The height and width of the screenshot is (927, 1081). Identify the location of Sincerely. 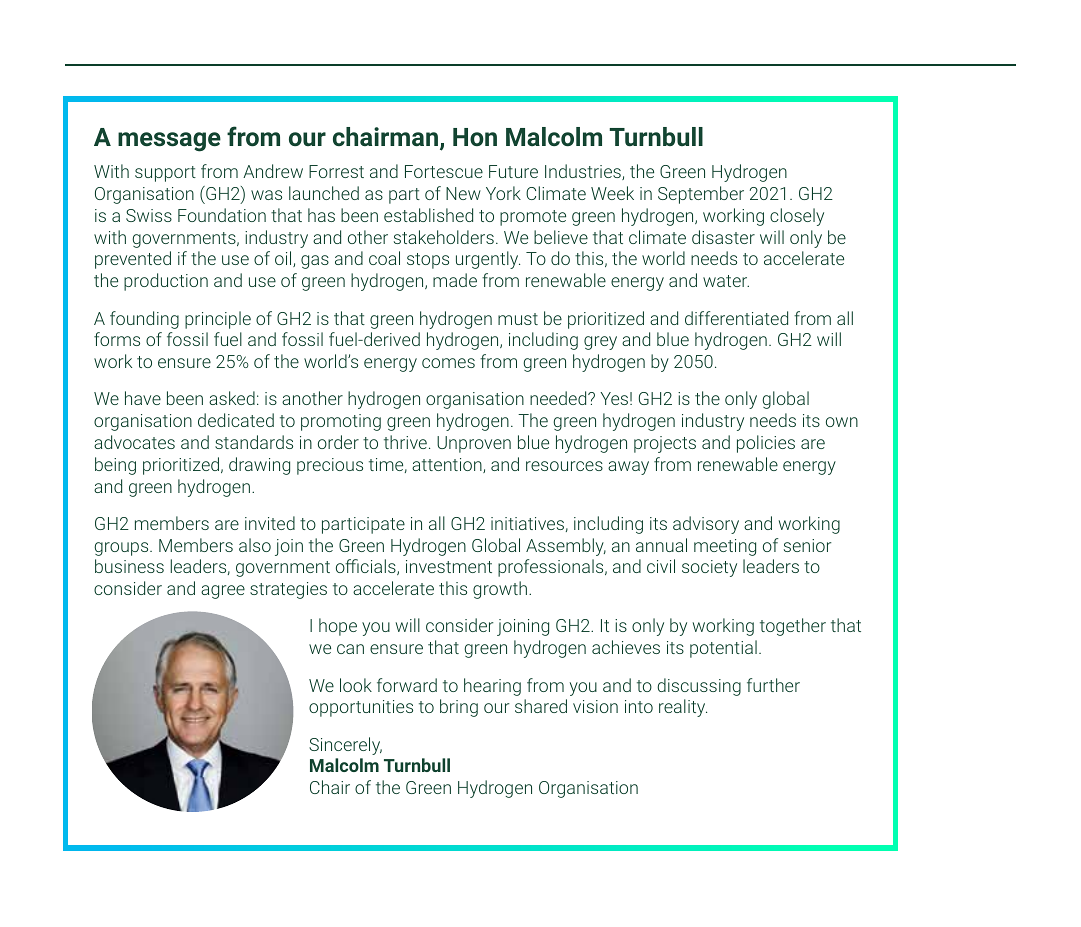
(345, 746).
